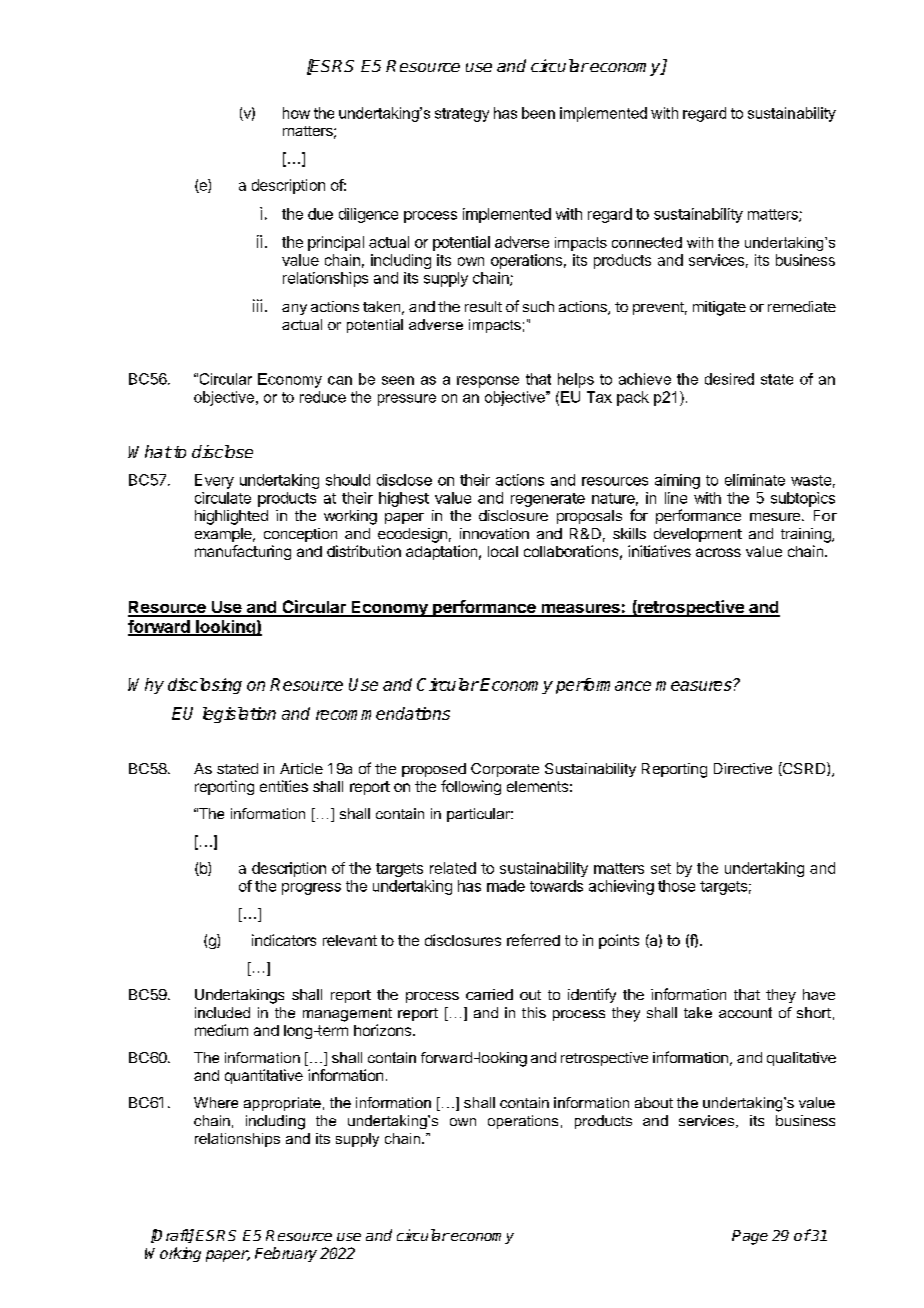 The width and height of the document is (924, 1308). What do you see at coordinates (284, 940) in the document?
I see `indicators` at bounding box center [284, 940].
